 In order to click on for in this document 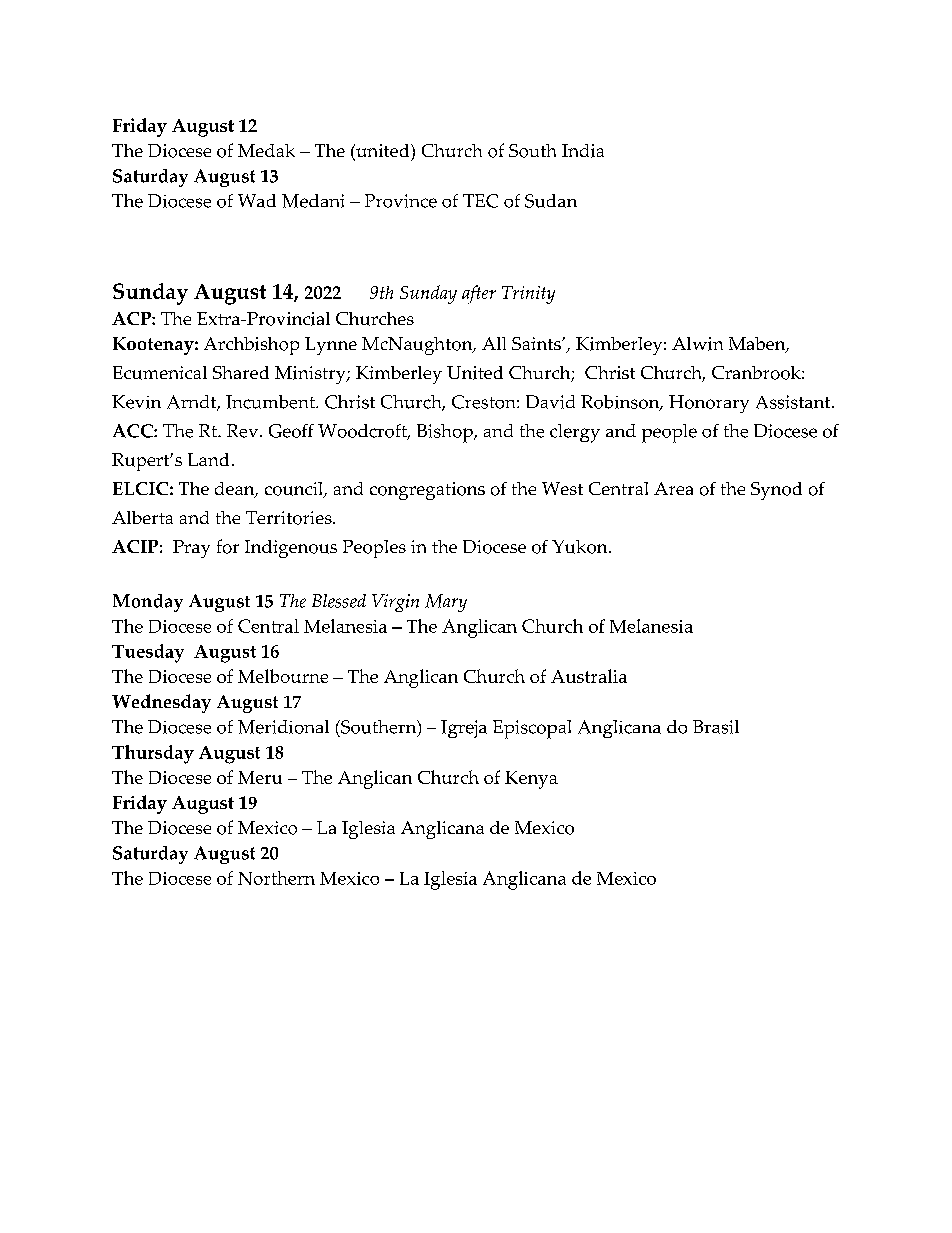, I will do `click(228, 546)`.
